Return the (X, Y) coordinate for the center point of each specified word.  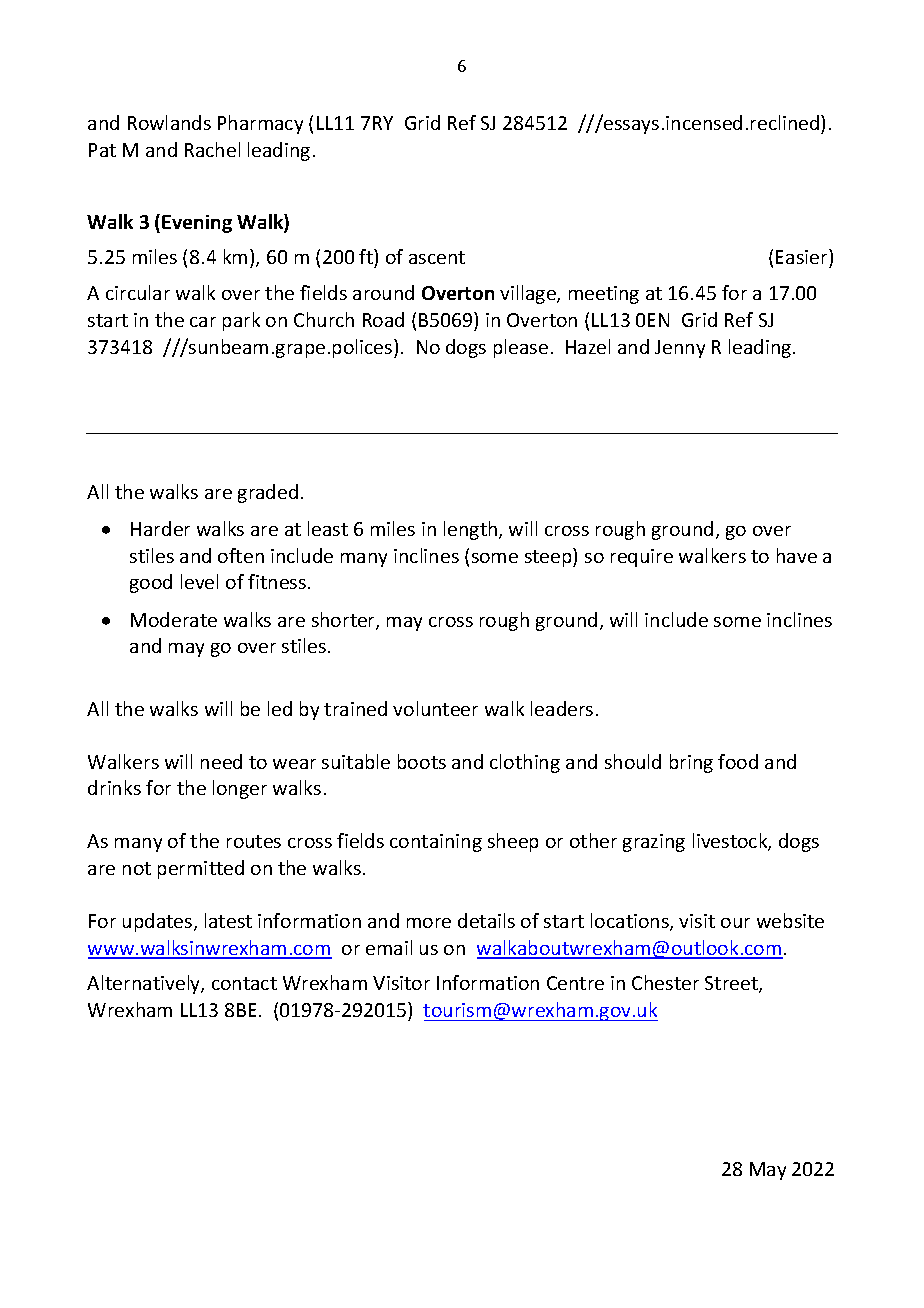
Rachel (212, 149)
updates (159, 922)
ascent (437, 257)
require (642, 558)
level (199, 581)
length (470, 530)
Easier (803, 258)
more (429, 923)
